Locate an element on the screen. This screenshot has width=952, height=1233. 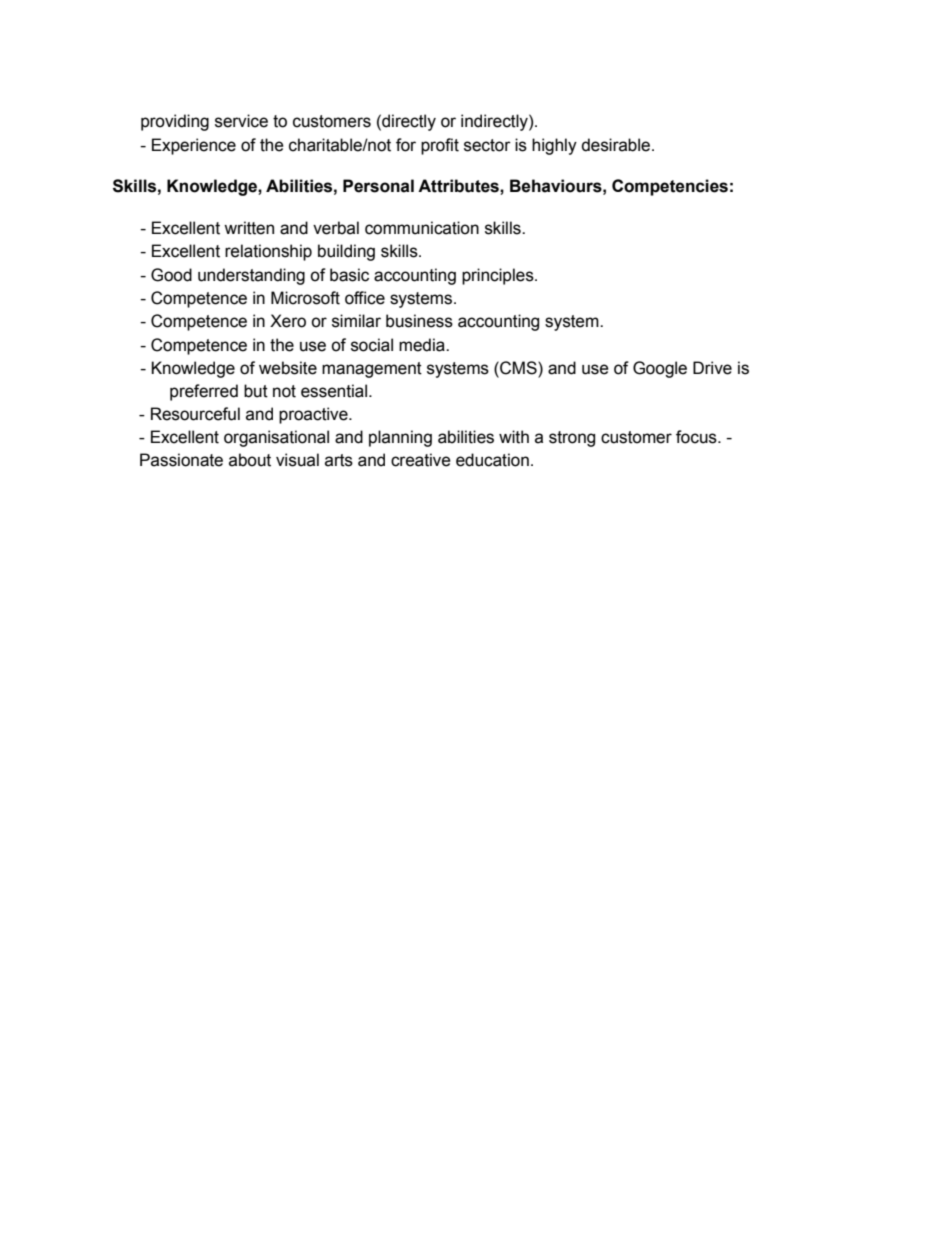
principles is located at coordinates (499, 276).
